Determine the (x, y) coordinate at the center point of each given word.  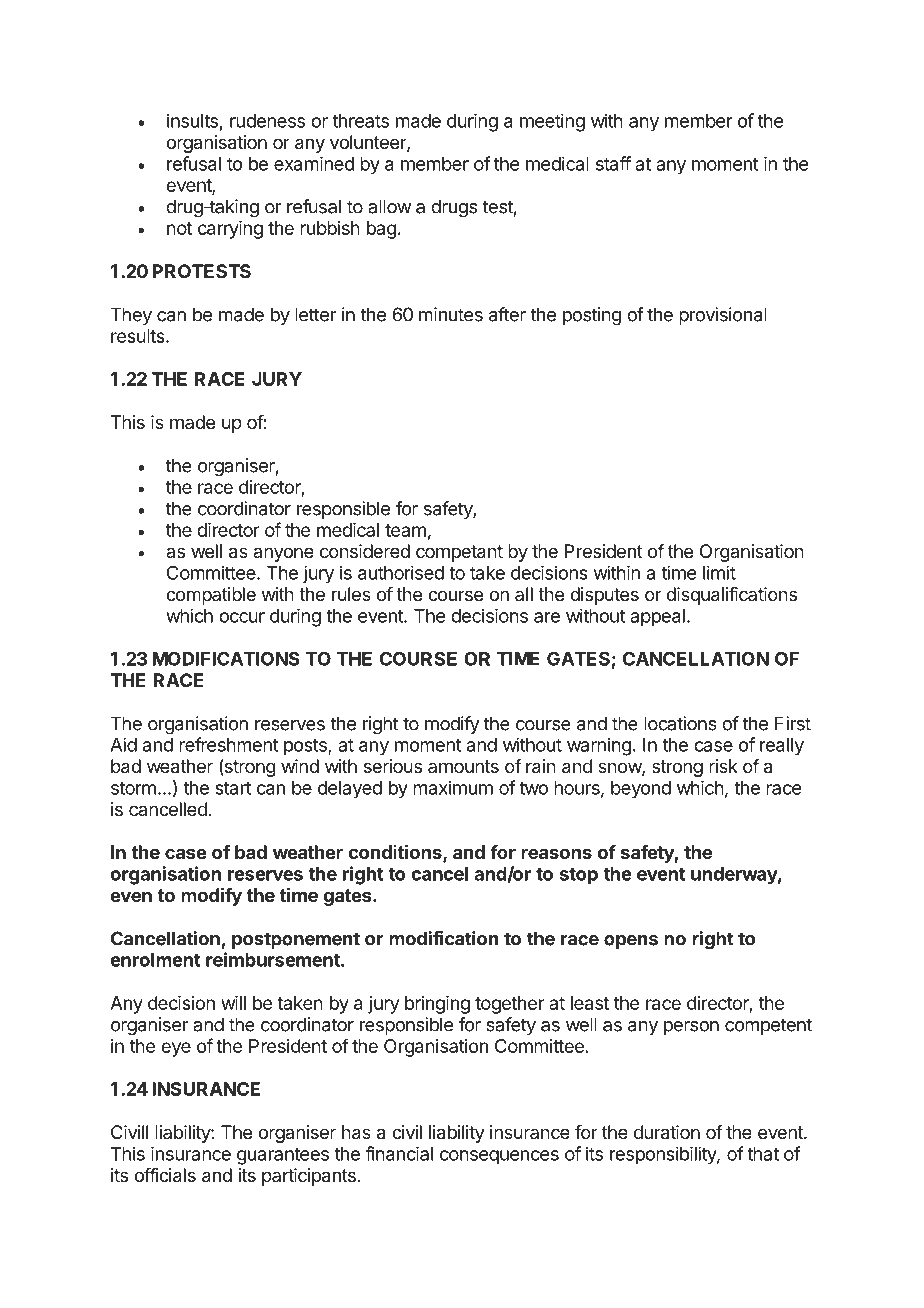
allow (390, 206)
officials (165, 1175)
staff (613, 163)
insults (192, 120)
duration (667, 1132)
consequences (499, 1157)
